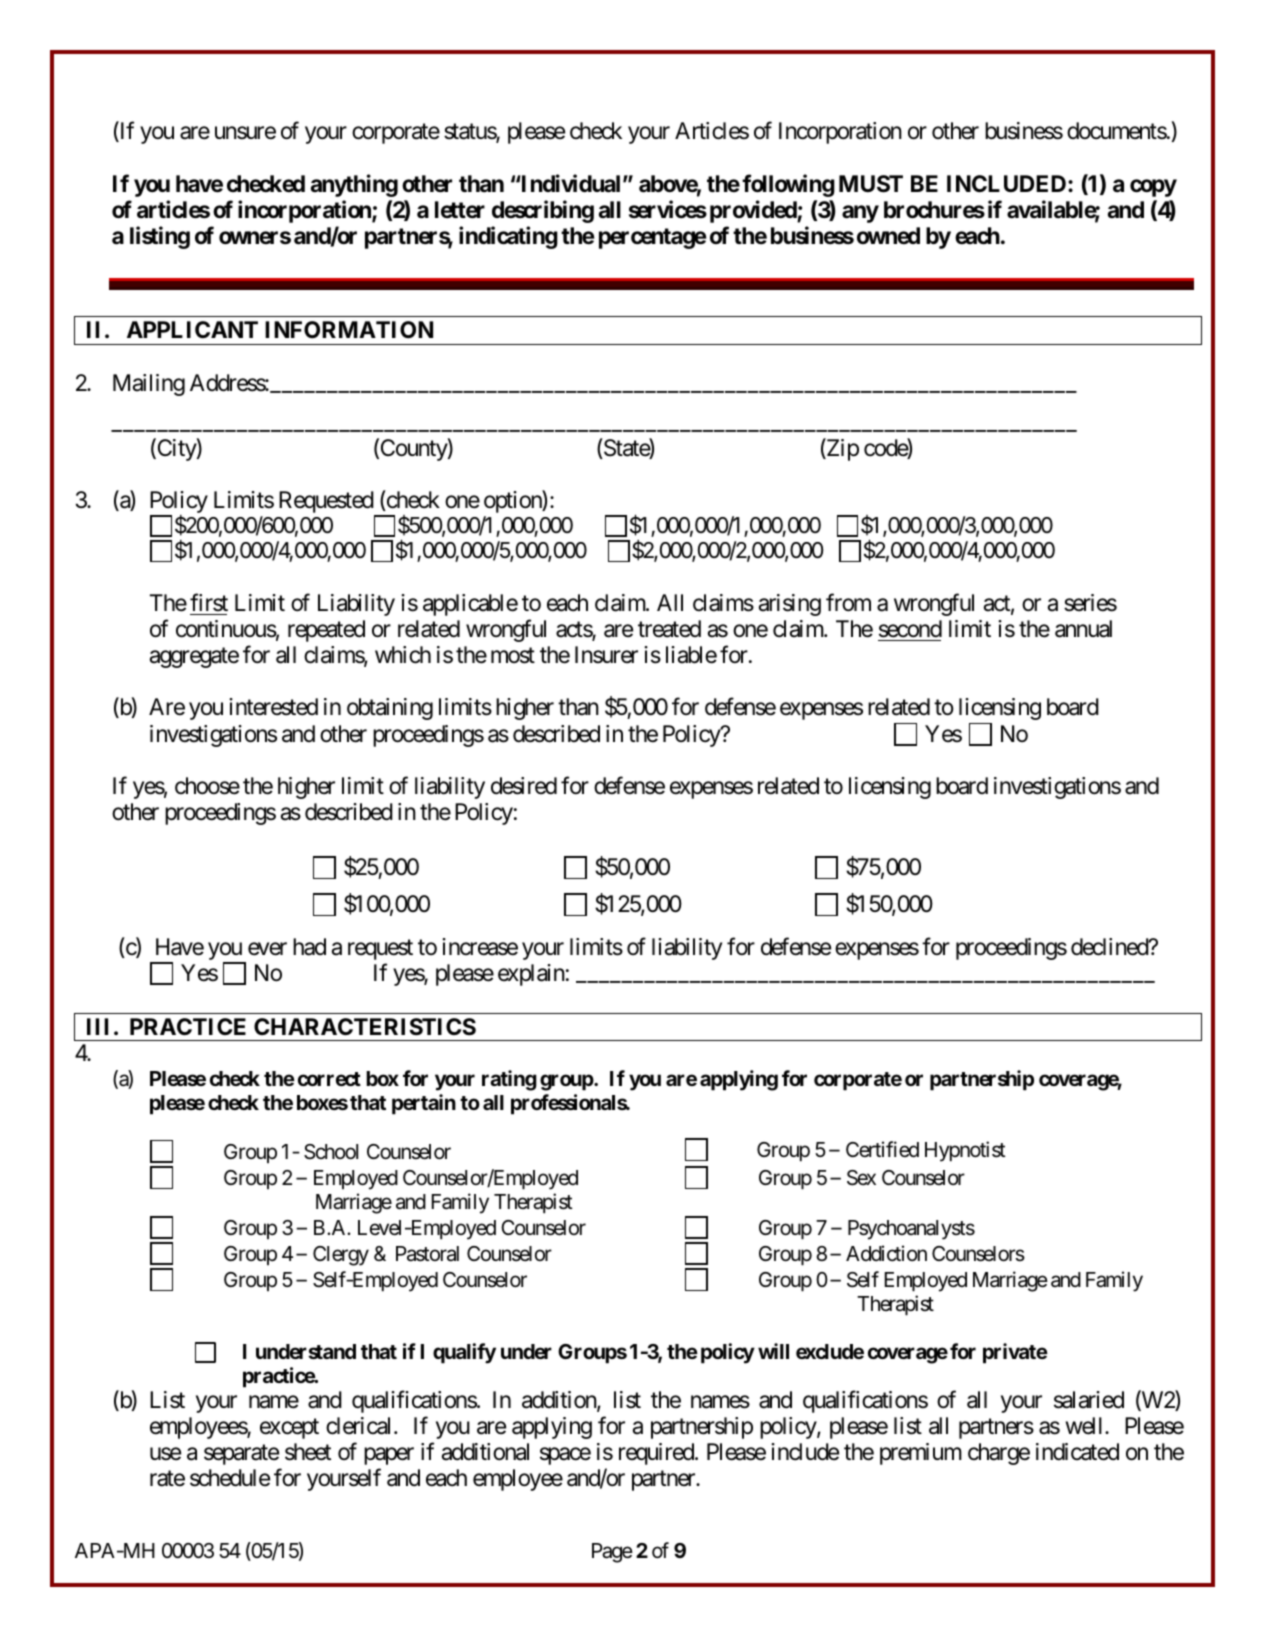 This image has width=1265, height=1637. I want to click on copy, so click(1153, 188).
